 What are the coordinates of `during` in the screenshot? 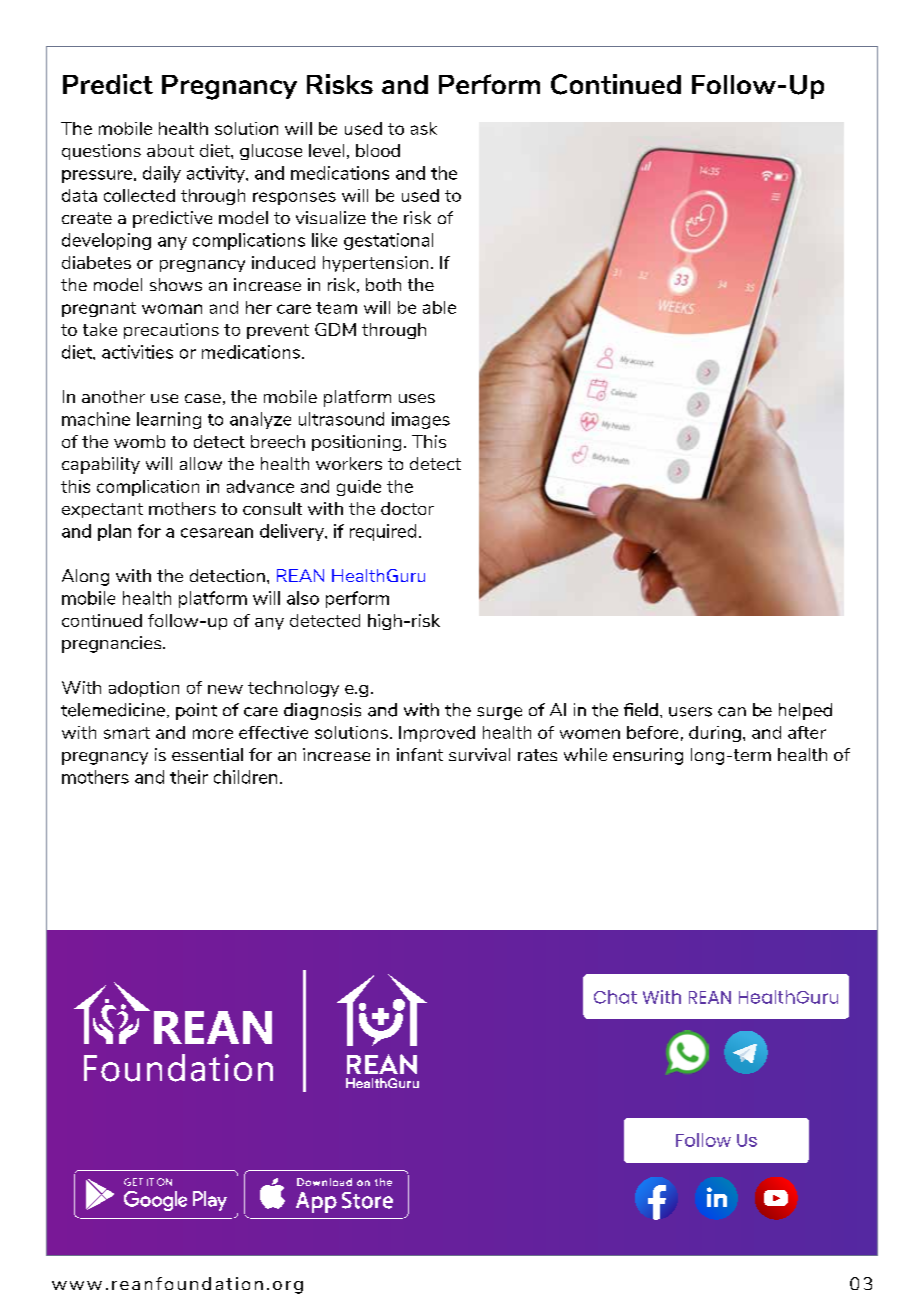 It's located at (715, 734).
